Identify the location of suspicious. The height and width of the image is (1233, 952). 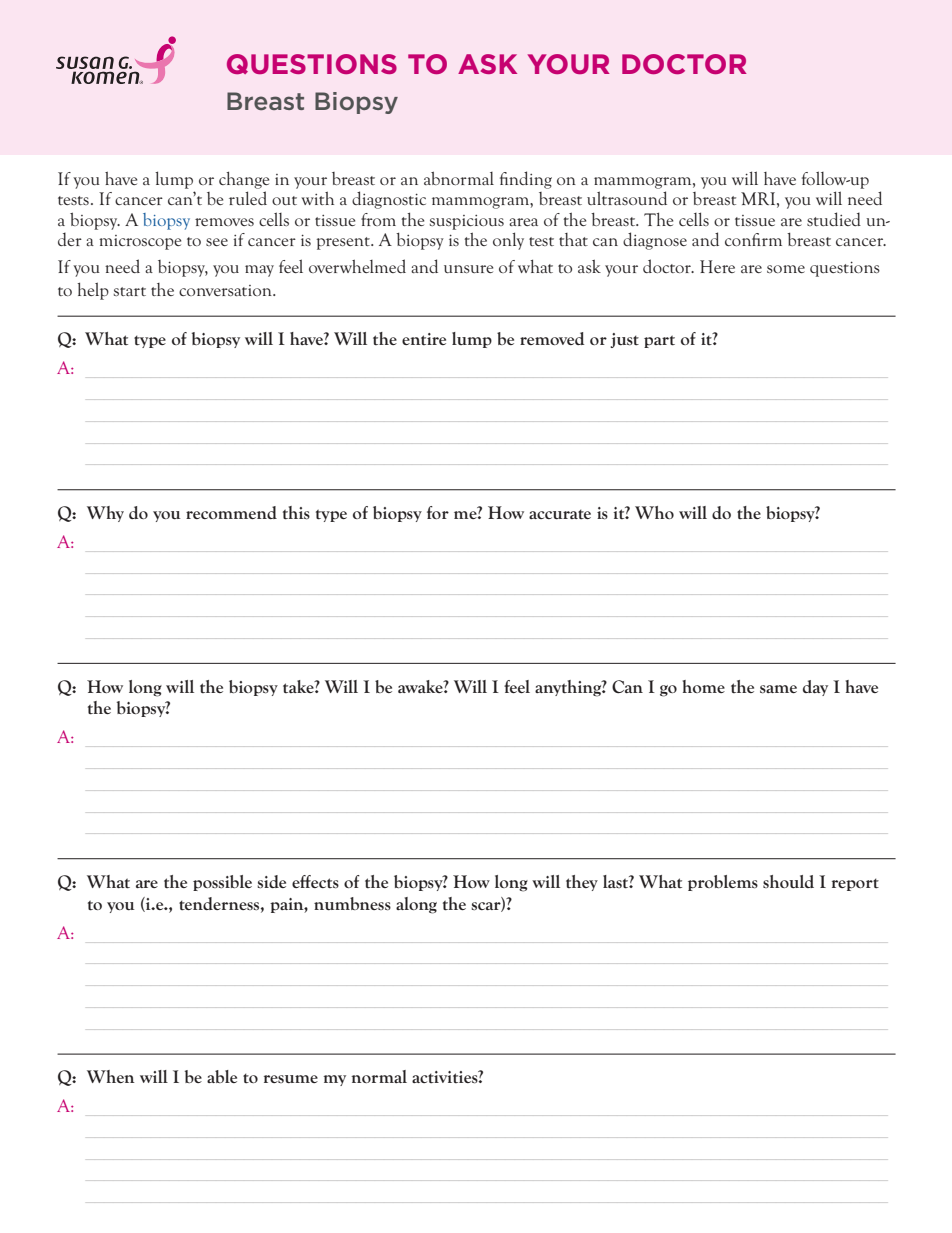
(467, 222).
